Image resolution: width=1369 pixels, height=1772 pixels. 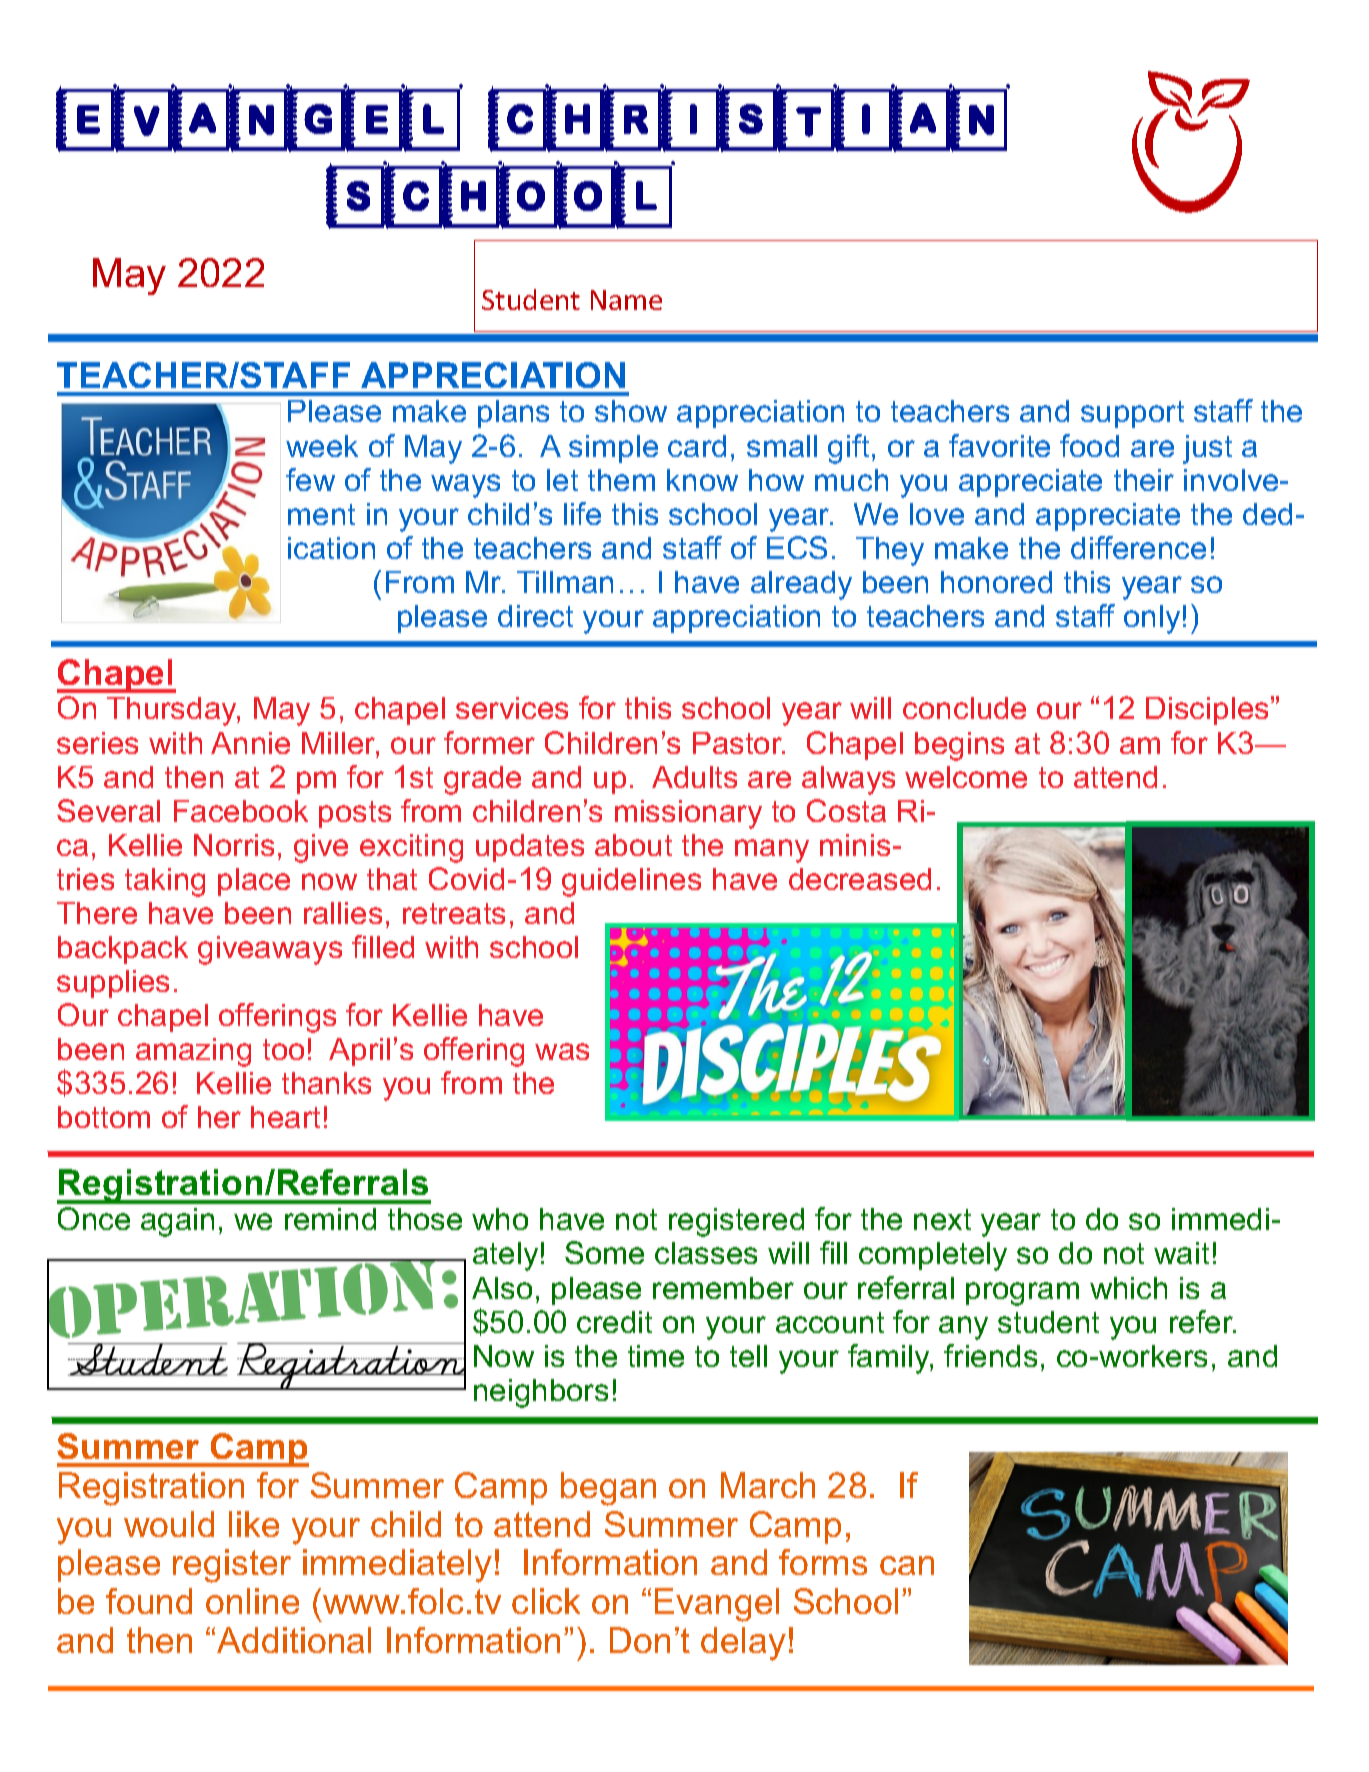 What do you see at coordinates (322, 446) in the screenshot?
I see `week` at bounding box center [322, 446].
